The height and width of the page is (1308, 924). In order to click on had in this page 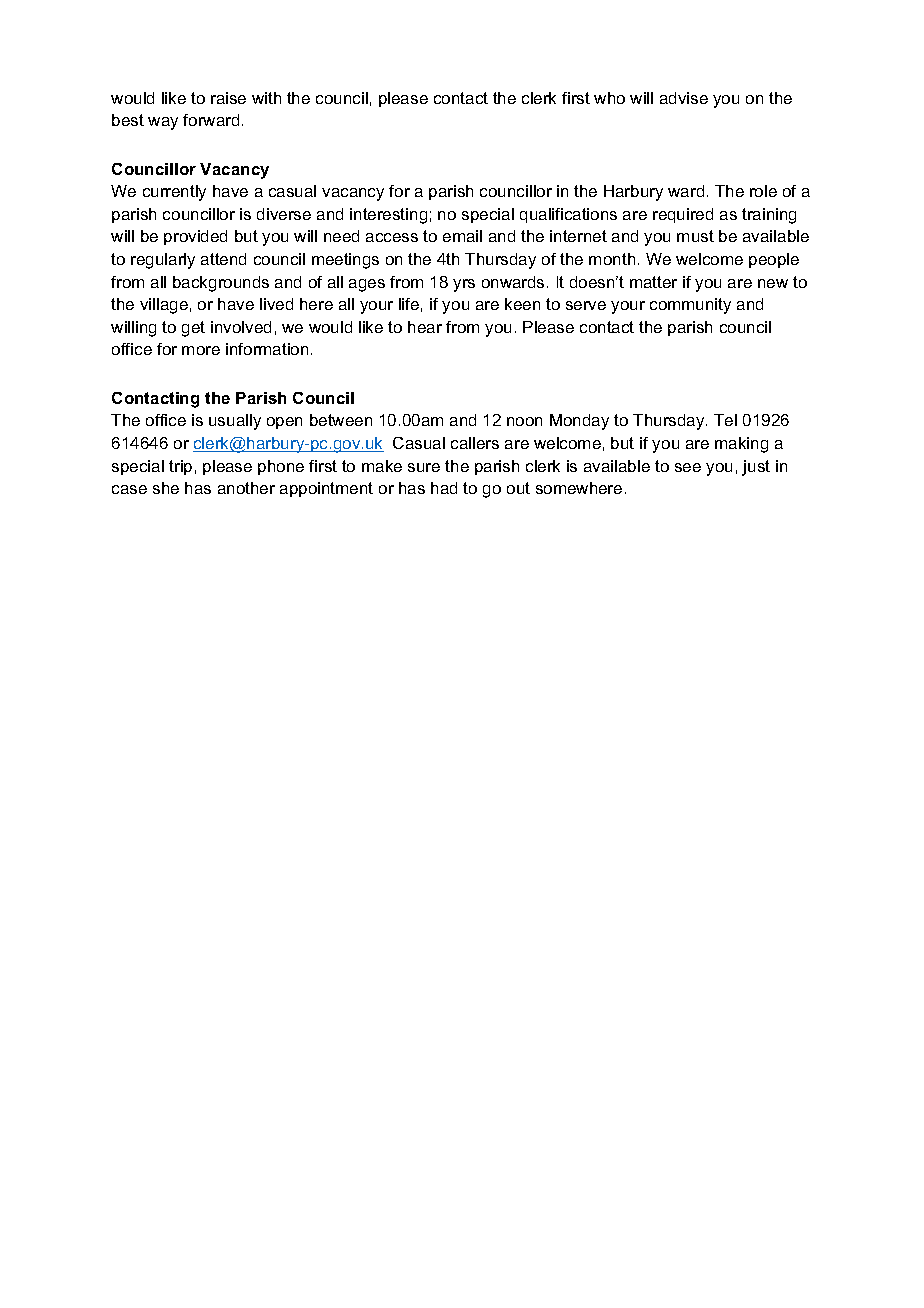, I will do `click(444, 488)`.
